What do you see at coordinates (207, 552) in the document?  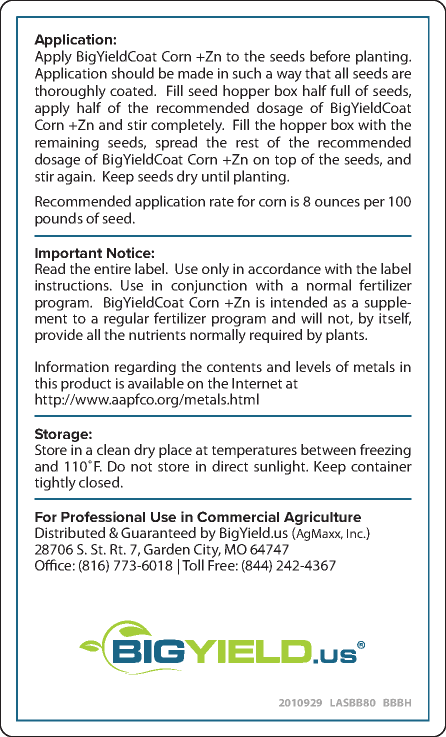 I see `City` at bounding box center [207, 552].
